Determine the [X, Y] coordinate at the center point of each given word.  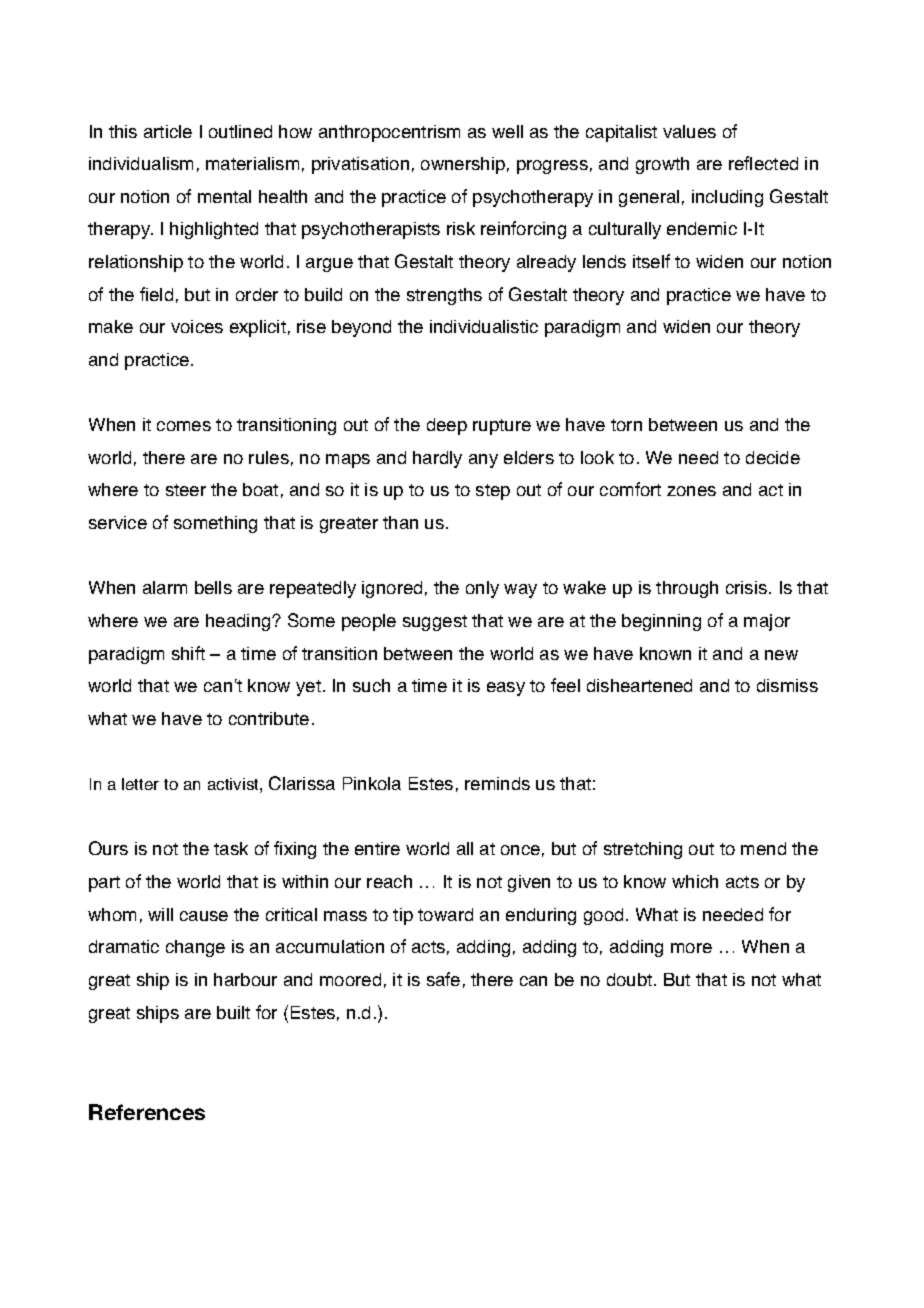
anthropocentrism [389, 133]
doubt [631, 979]
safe [443, 979]
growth [662, 165]
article [168, 131]
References [147, 1112]
